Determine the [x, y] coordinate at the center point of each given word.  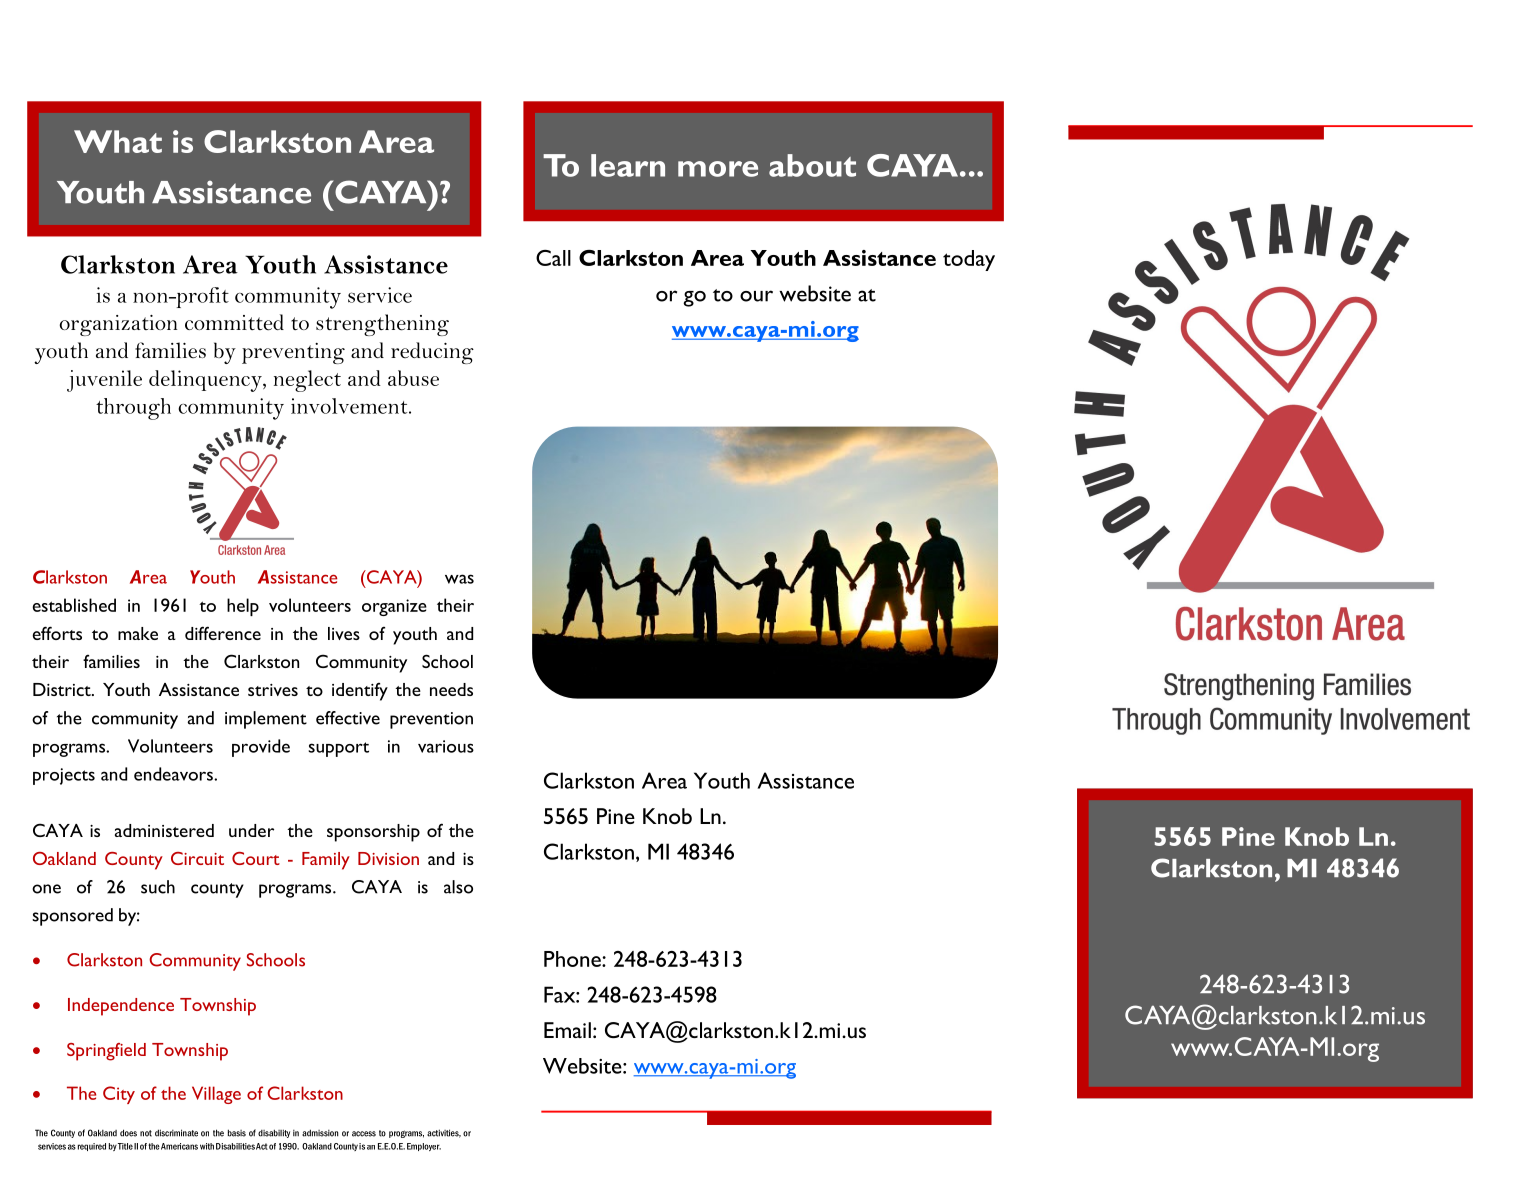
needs [451, 689]
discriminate [176, 1133]
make [138, 633]
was [459, 579]
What [118, 141]
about [812, 165]
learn [628, 165]
